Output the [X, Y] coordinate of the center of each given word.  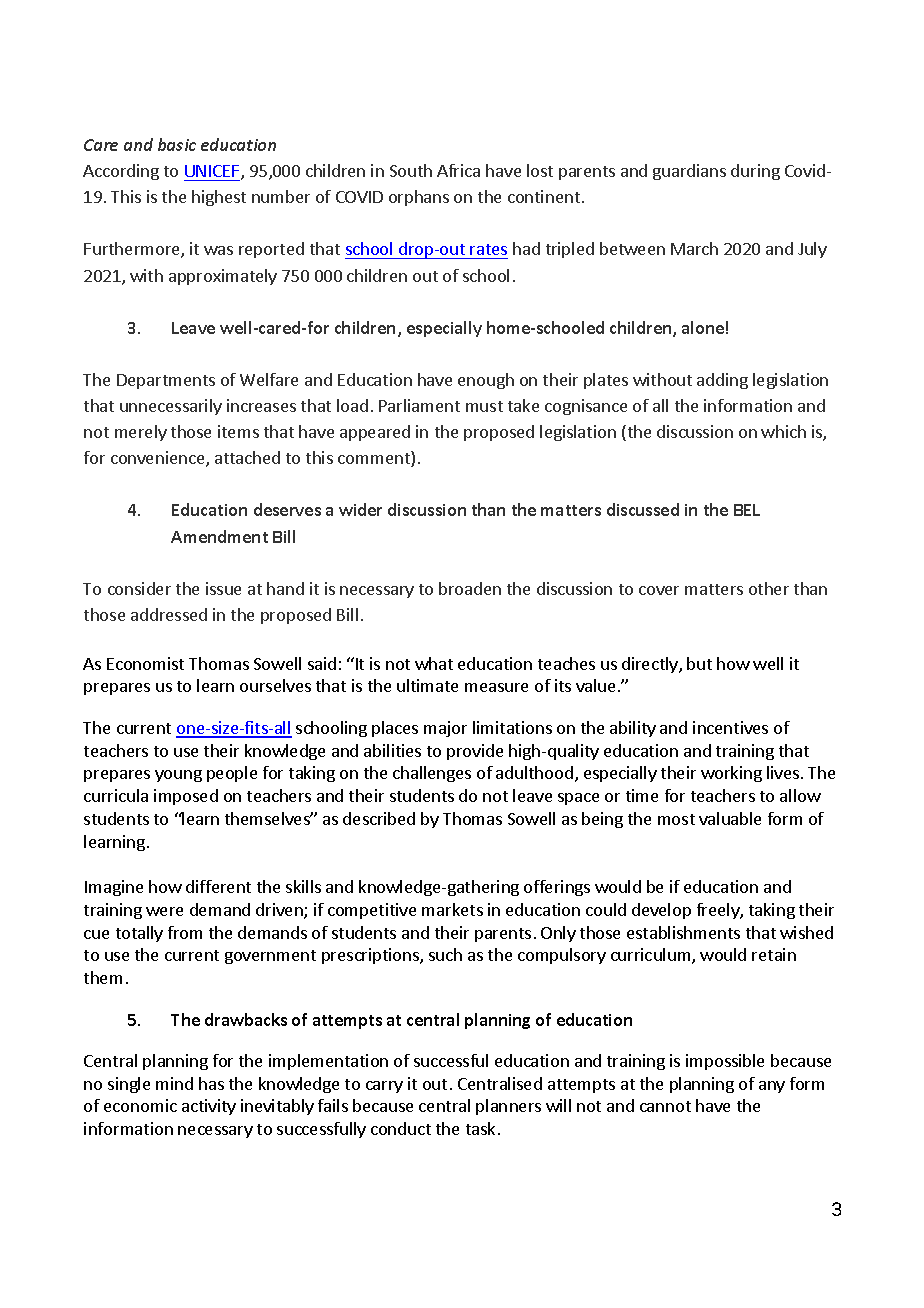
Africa [458, 170]
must [484, 406]
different [218, 886]
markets [452, 909]
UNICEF [213, 172]
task [480, 1128]
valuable [730, 818]
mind [174, 1083]
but [699, 663]
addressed [169, 614]
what [434, 663]
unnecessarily [171, 407]
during [755, 172]
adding [722, 381]
